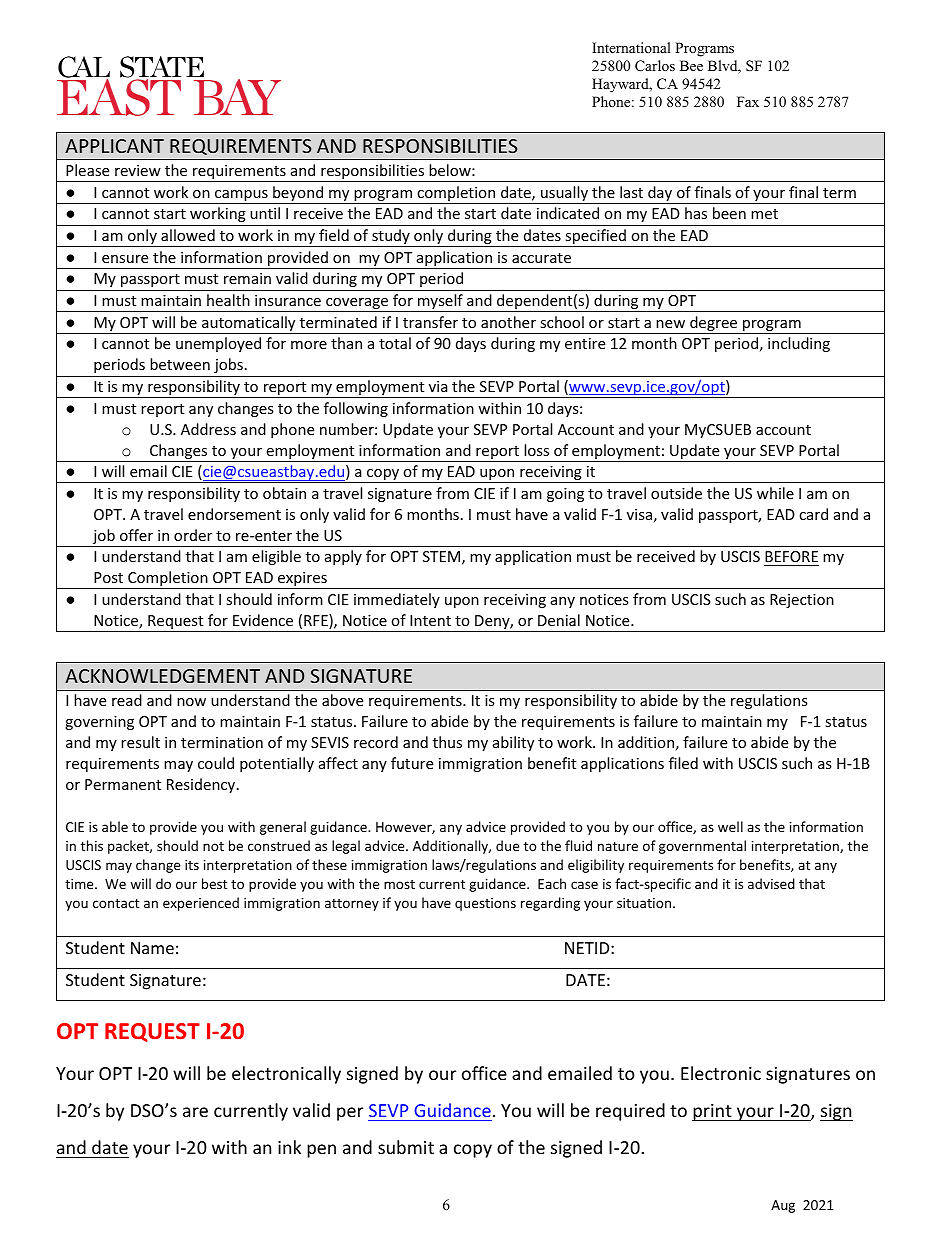 The height and width of the screenshot is (1233, 952). What do you see at coordinates (114, 146) in the screenshot?
I see `APPLICANT` at bounding box center [114, 146].
